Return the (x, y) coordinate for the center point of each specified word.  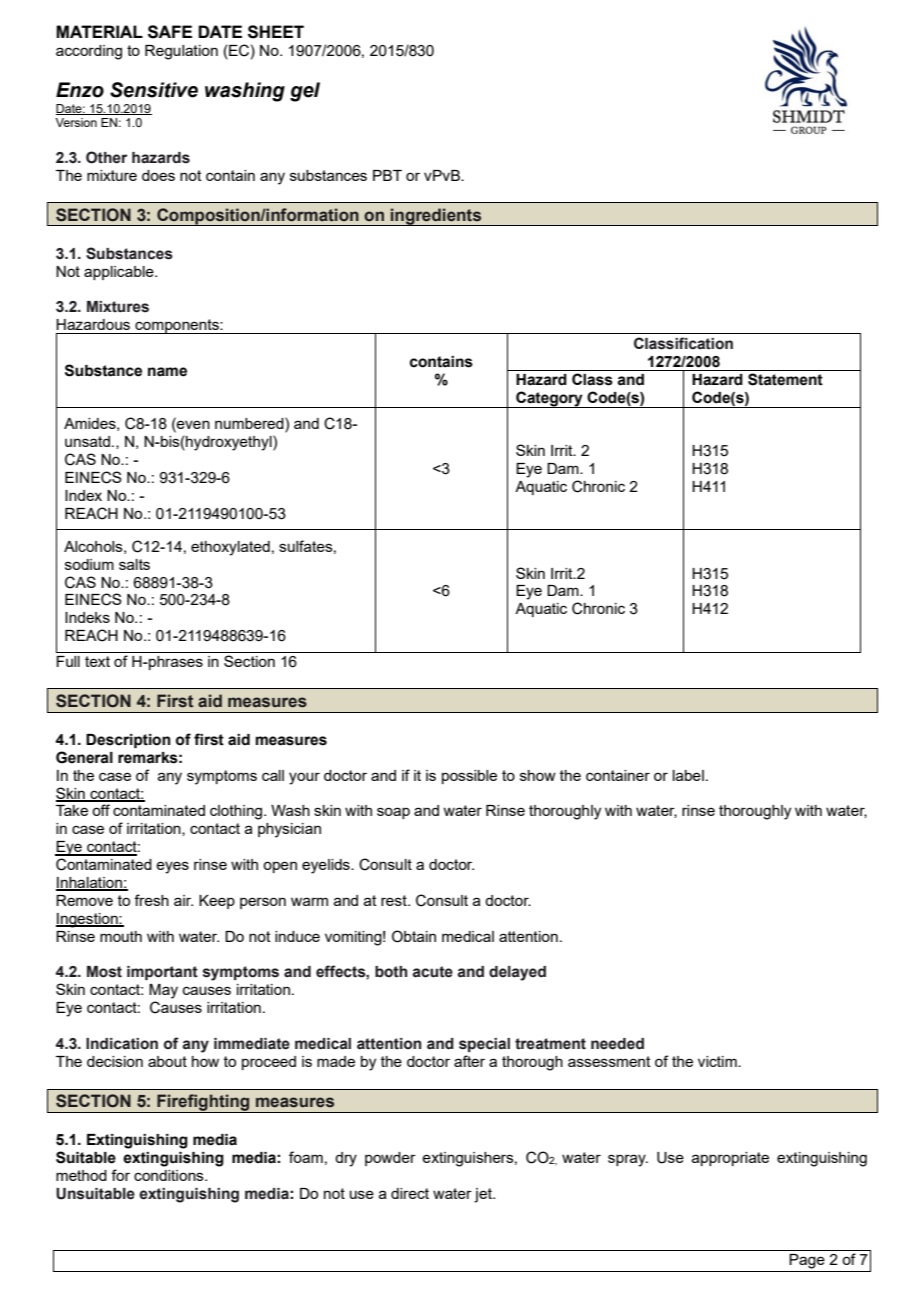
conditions (170, 1175)
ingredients (436, 217)
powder (390, 1159)
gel (305, 92)
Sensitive (154, 90)
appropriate (730, 1159)
